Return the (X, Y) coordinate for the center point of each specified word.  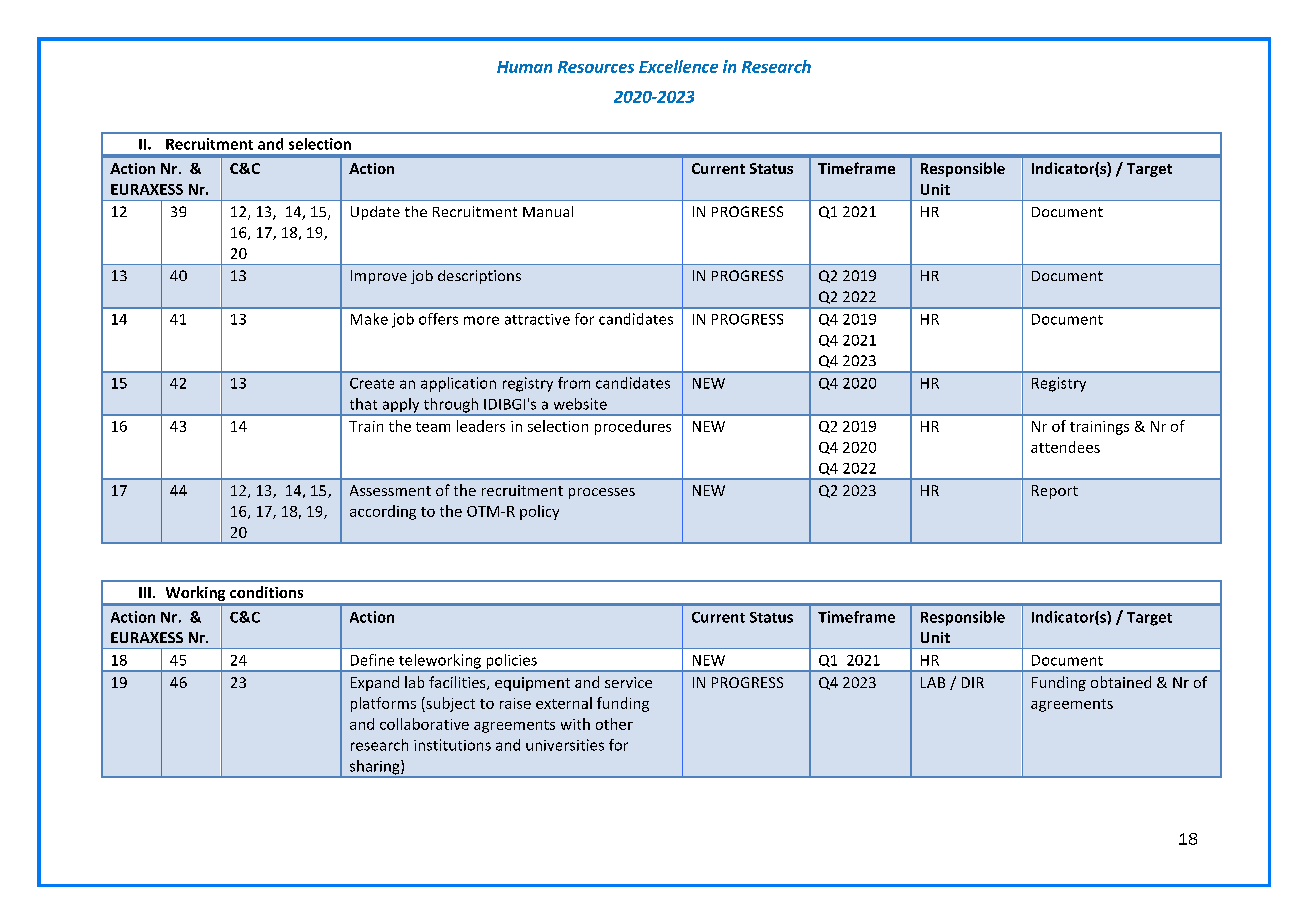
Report (1055, 492)
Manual (548, 211)
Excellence (678, 66)
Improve (379, 277)
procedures (633, 427)
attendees (1065, 447)
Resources (596, 67)
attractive (537, 319)
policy (539, 512)
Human (524, 67)
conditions (266, 592)
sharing (374, 768)
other (614, 724)
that (363, 404)
